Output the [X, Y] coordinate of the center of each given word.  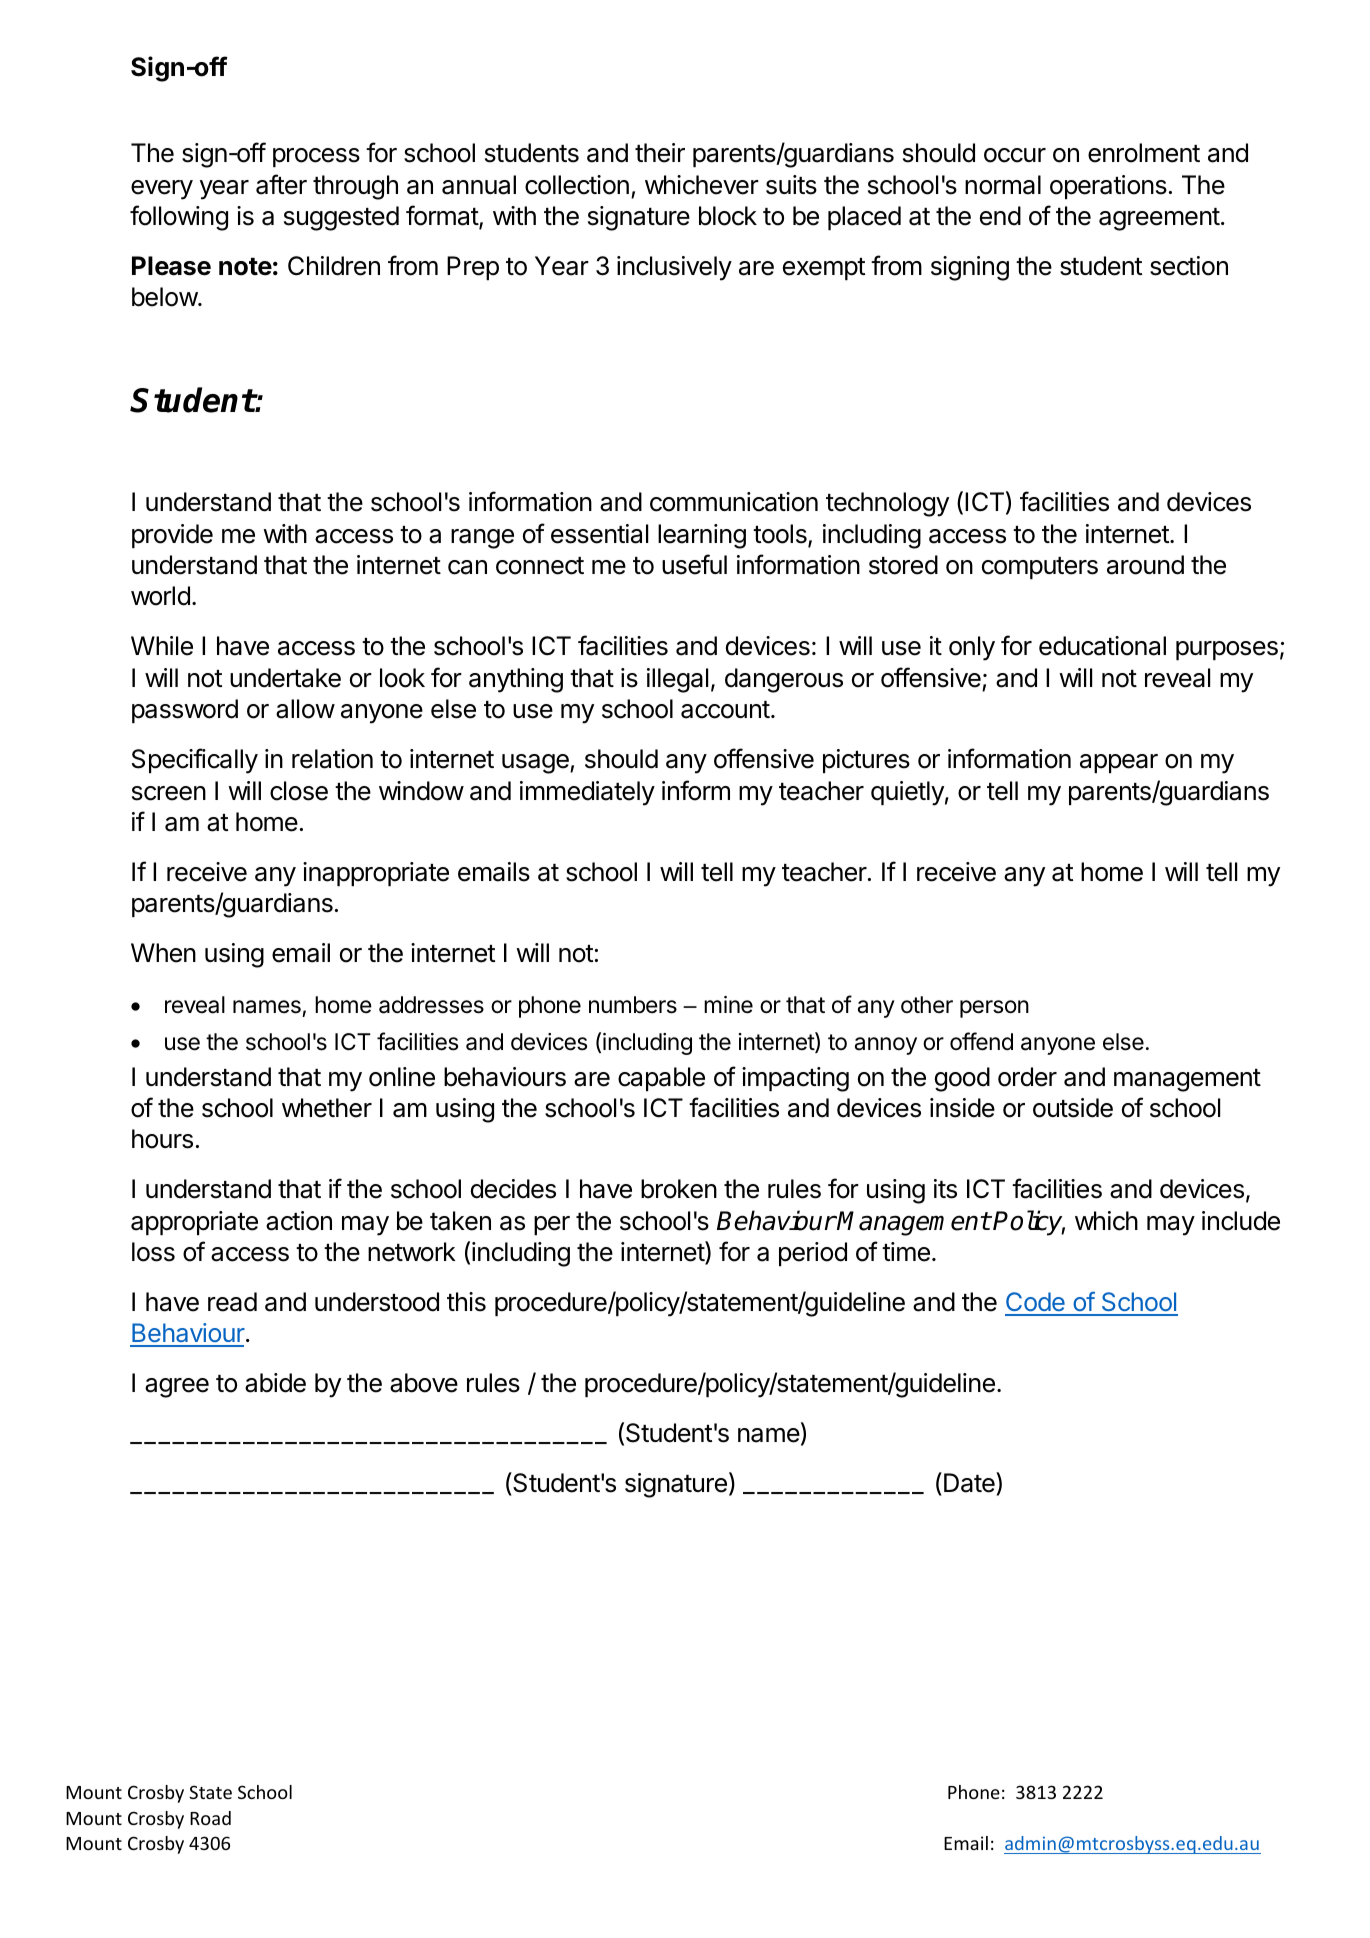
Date [970, 1482]
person [994, 1009]
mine [728, 1005]
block [728, 216]
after [281, 184]
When [163, 953]
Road [210, 1818]
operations [1108, 187]
